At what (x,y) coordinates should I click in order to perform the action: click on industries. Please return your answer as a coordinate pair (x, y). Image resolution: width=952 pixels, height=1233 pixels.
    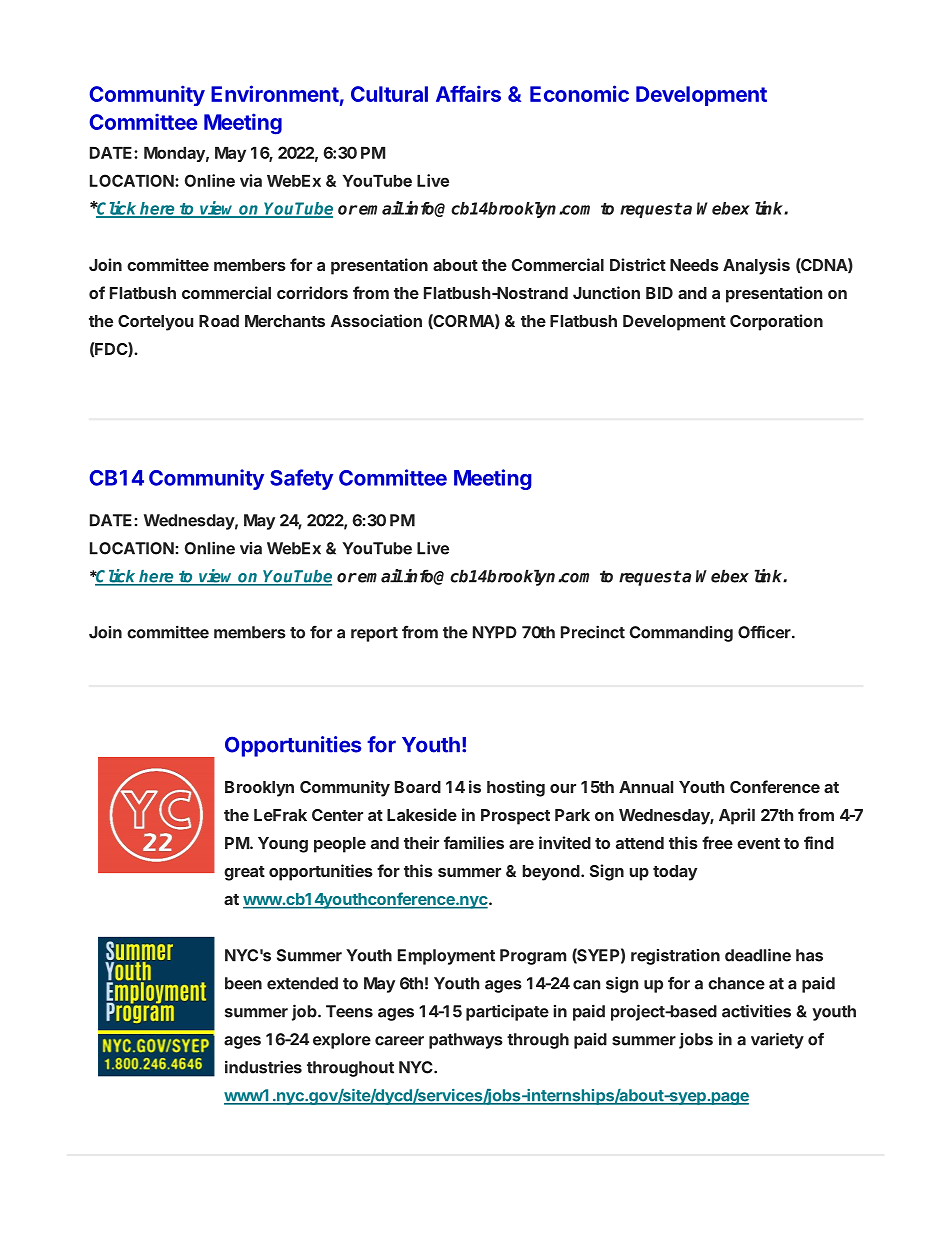
    Looking at the image, I should click on (263, 1067).
